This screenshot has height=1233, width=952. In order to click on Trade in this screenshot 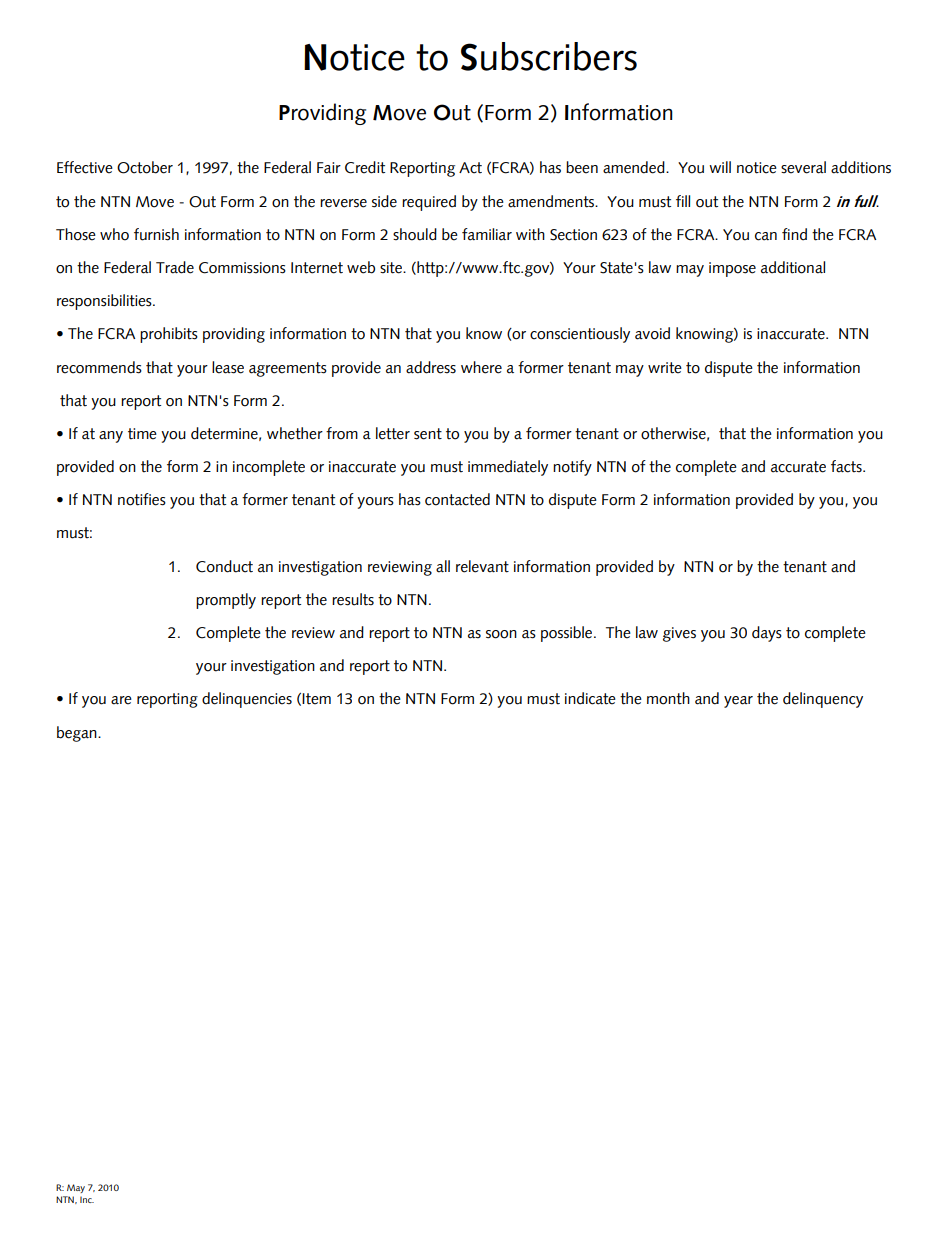, I will do `click(175, 267)`.
